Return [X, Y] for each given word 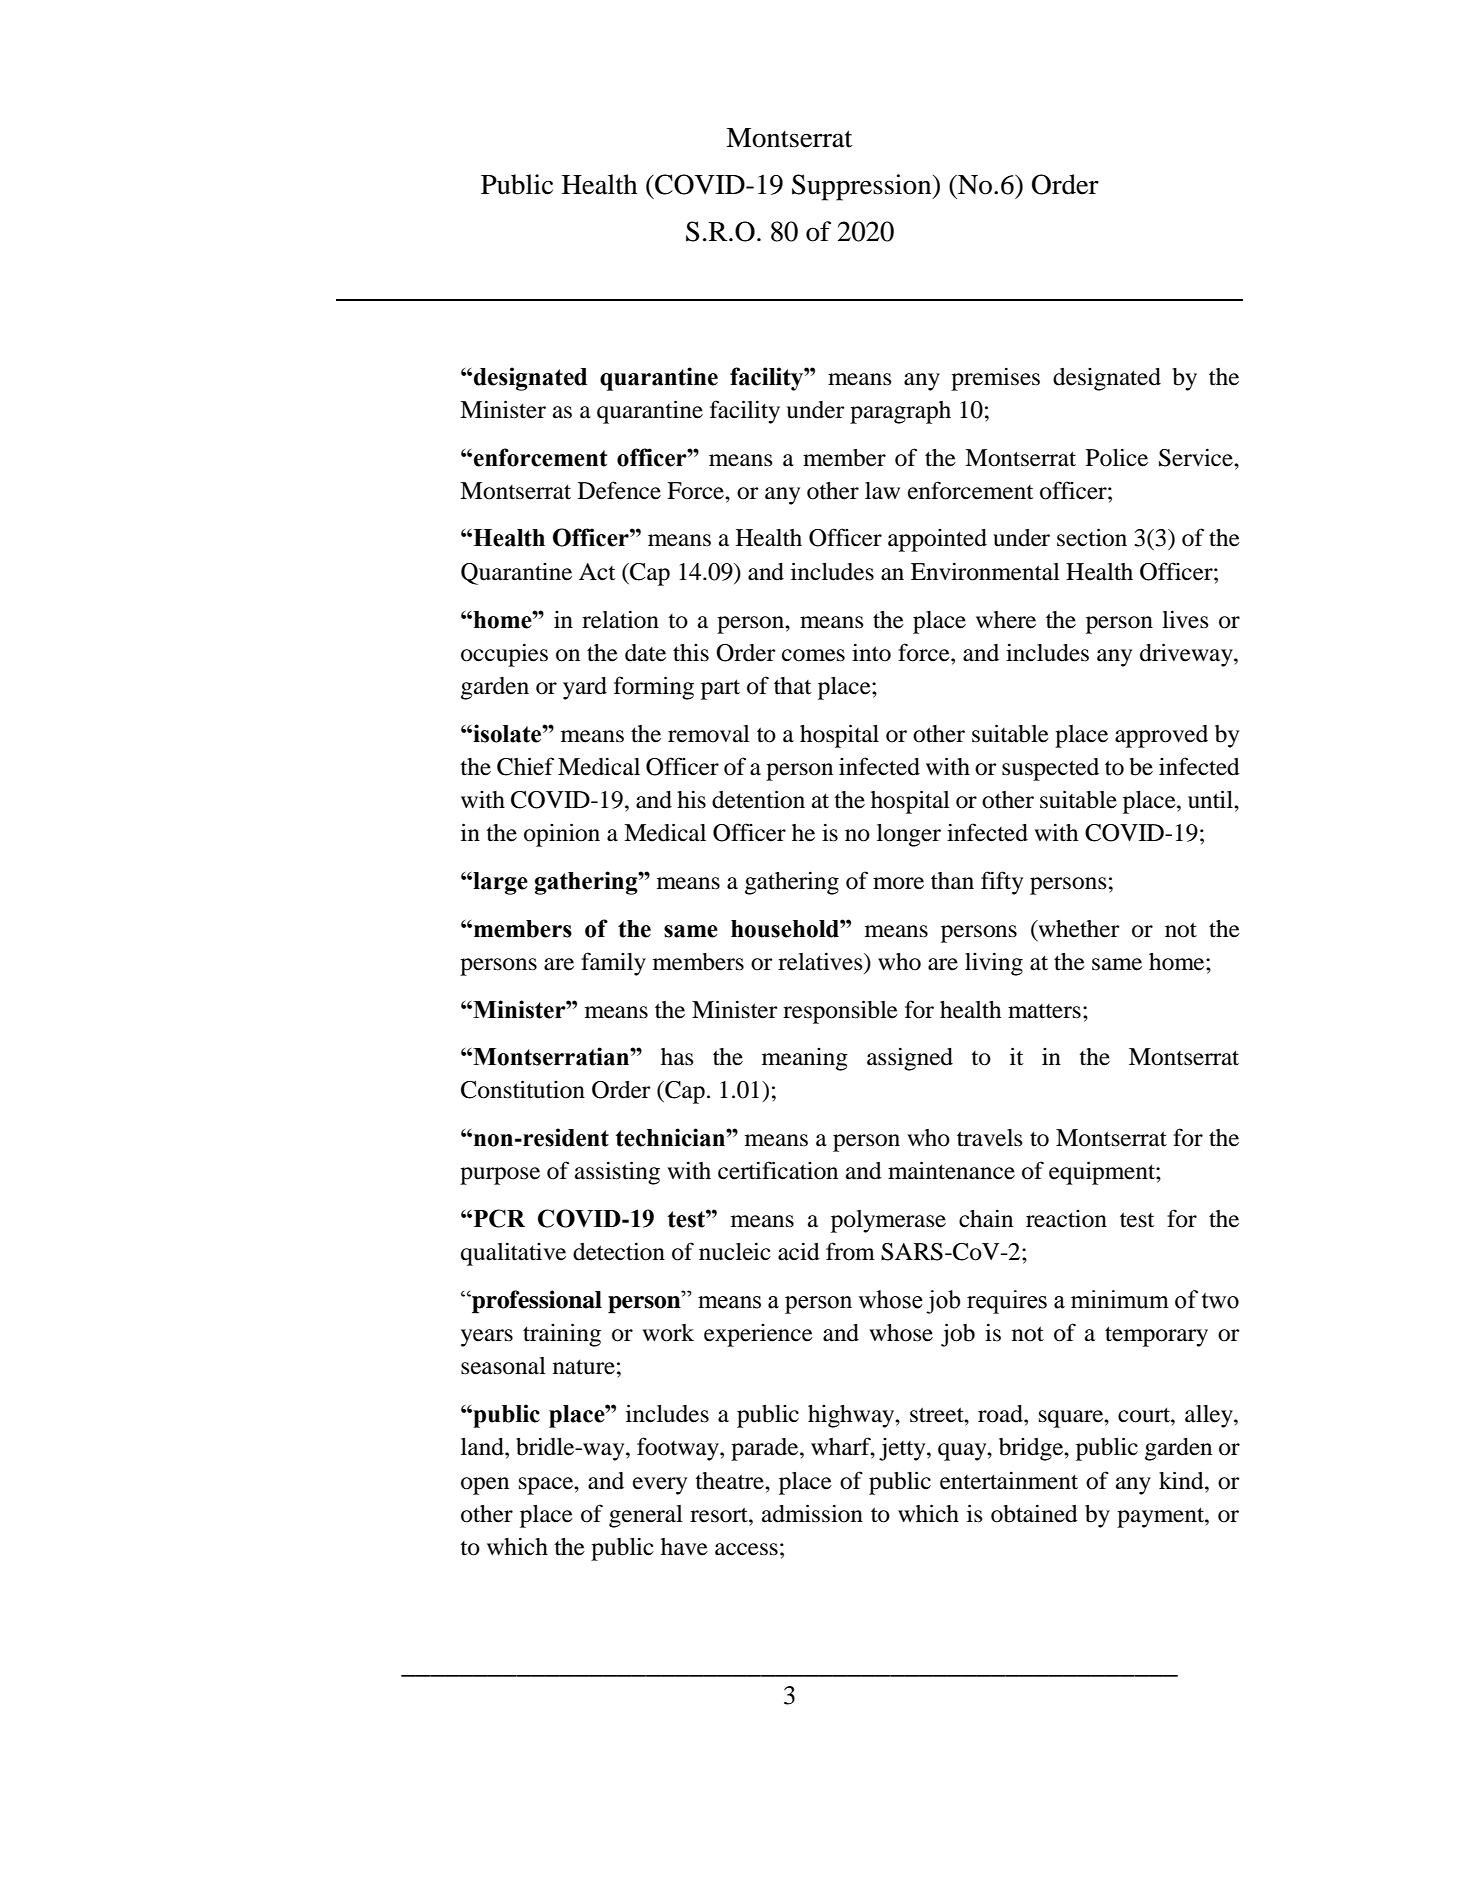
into [871, 652]
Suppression [863, 187]
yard [585, 688]
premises [995, 379]
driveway [1187, 655]
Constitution [523, 1089]
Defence [619, 490]
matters [1044, 1011]
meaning [805, 1059]
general [646, 1516]
